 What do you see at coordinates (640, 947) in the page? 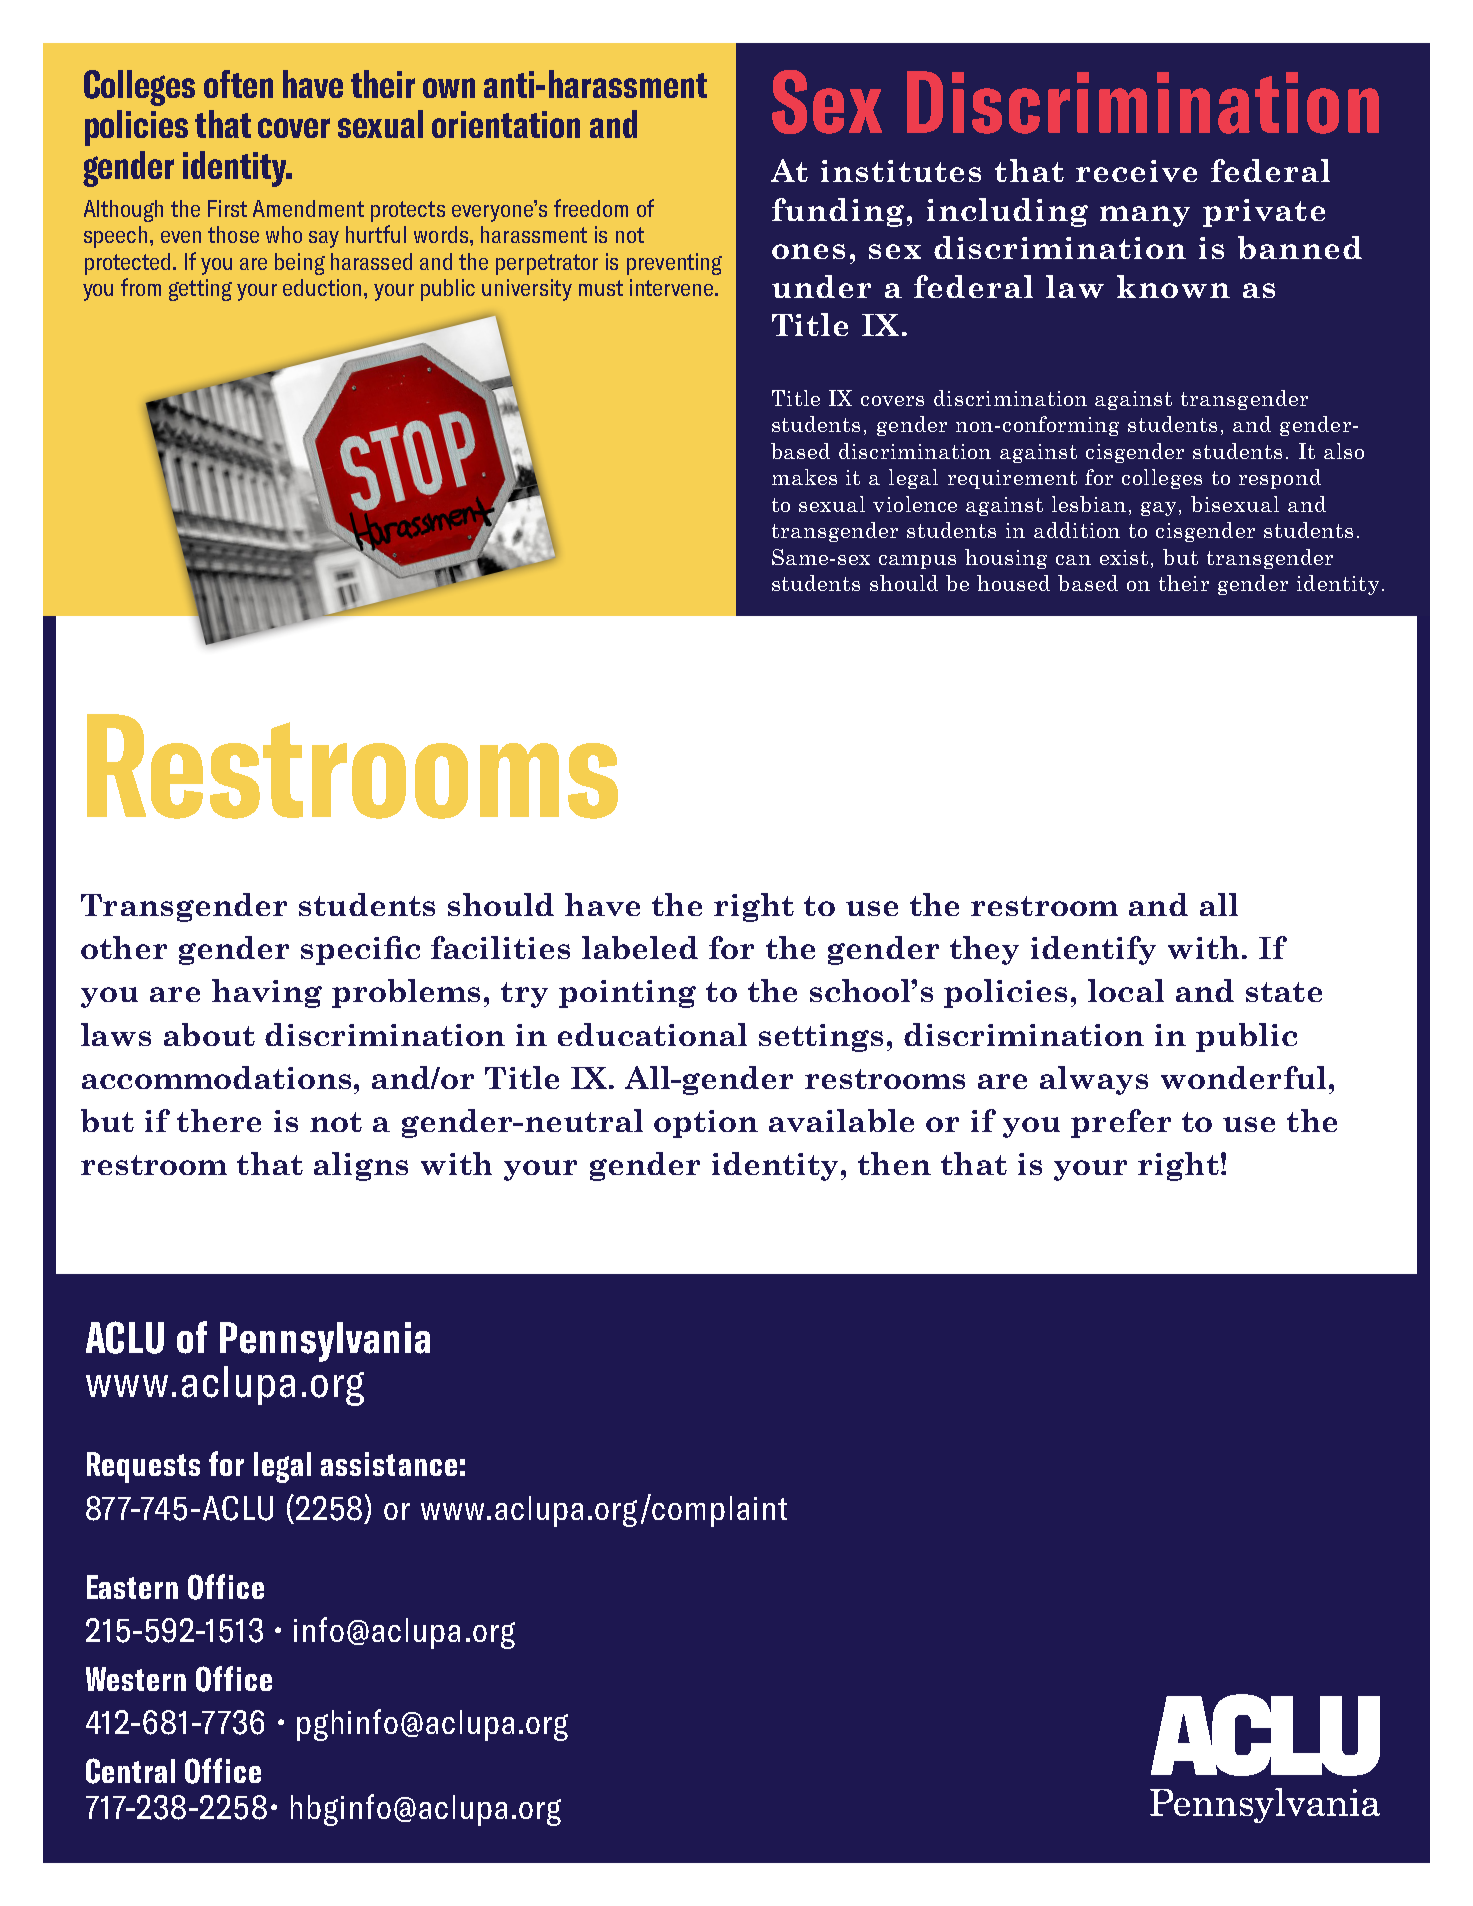
I see `labeled` at bounding box center [640, 947].
